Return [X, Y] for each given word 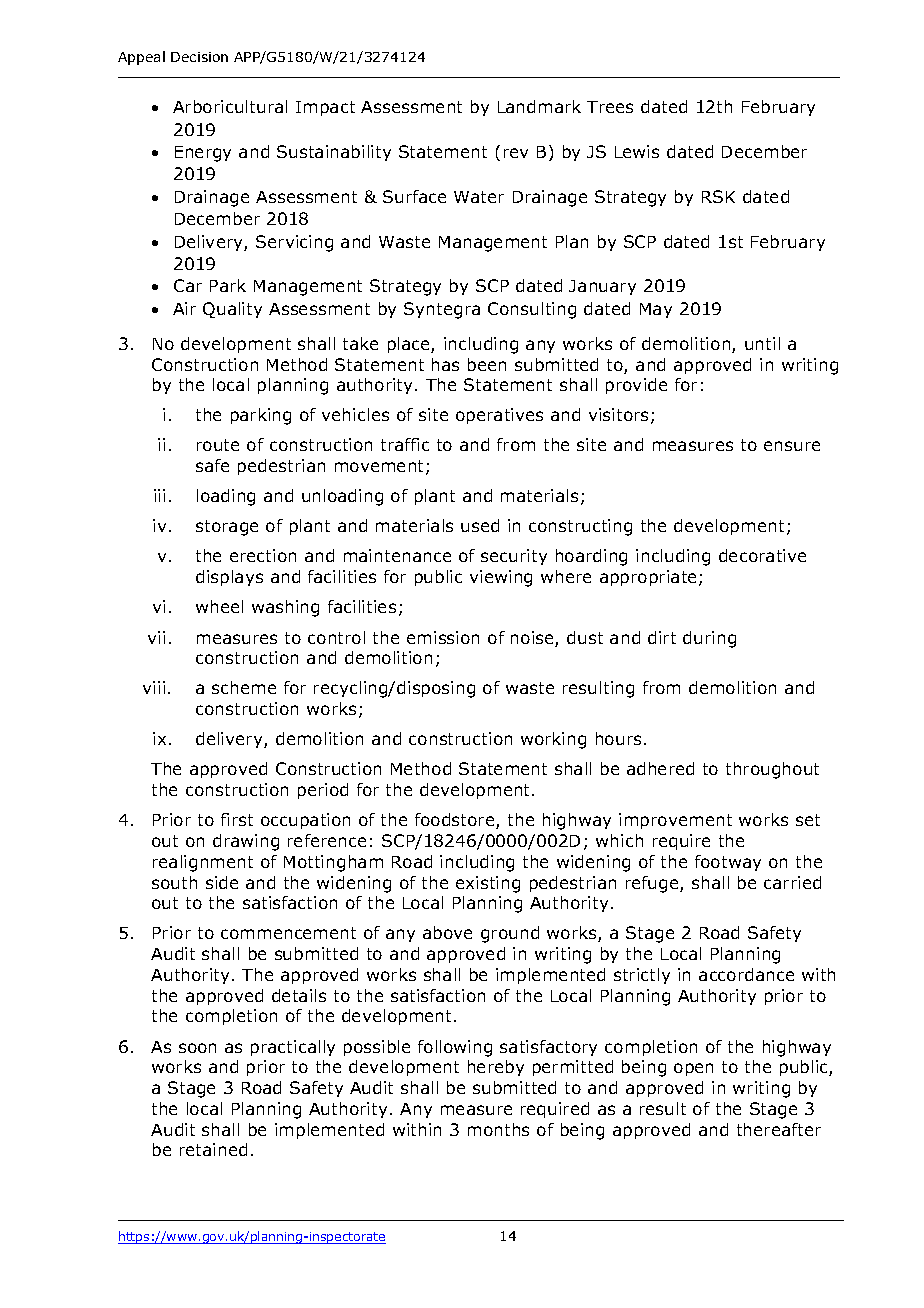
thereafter [779, 1129]
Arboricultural [230, 106]
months [498, 1129]
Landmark [539, 106]
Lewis [637, 151]
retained [213, 1149]
